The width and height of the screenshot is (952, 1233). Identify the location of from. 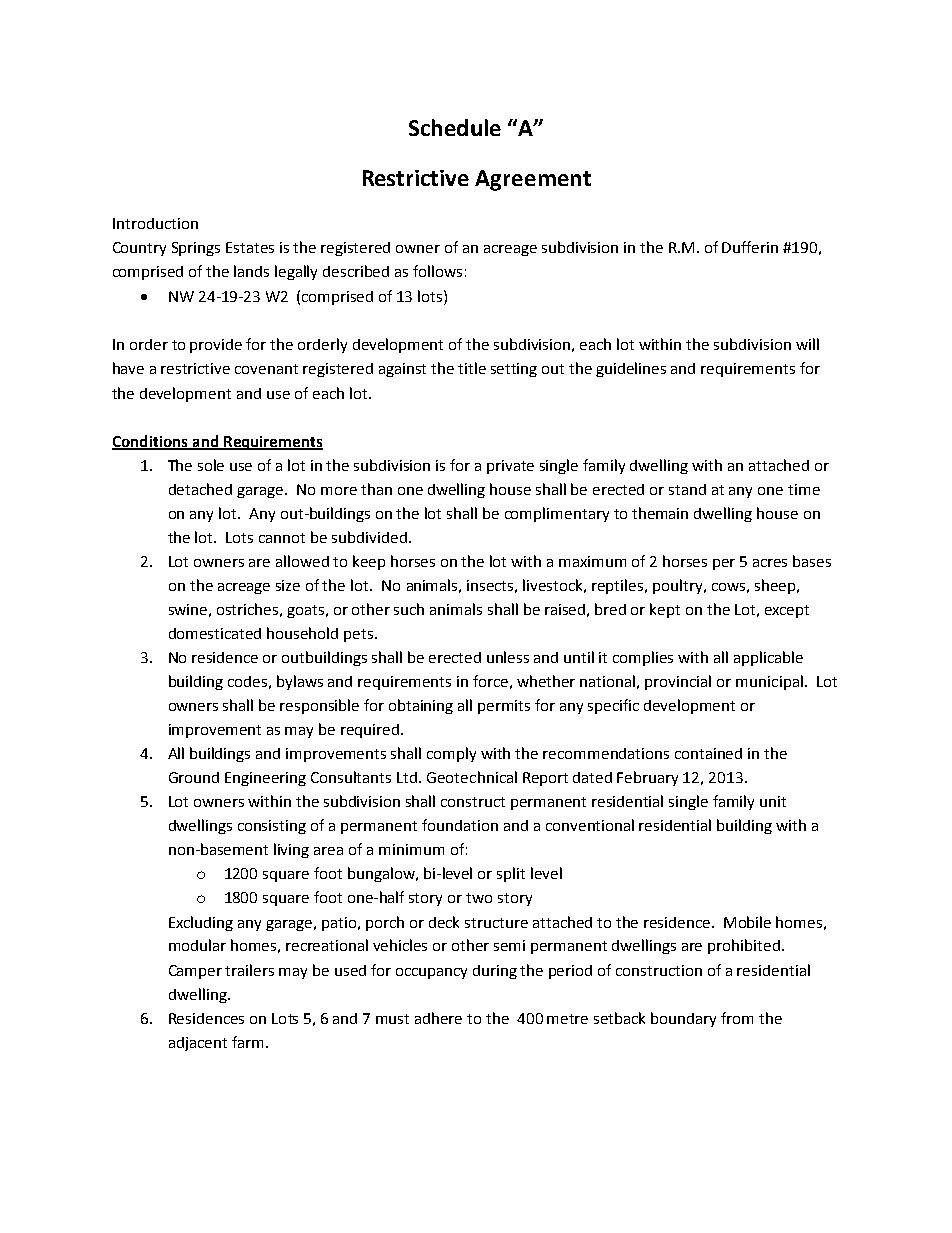
(737, 1018).
